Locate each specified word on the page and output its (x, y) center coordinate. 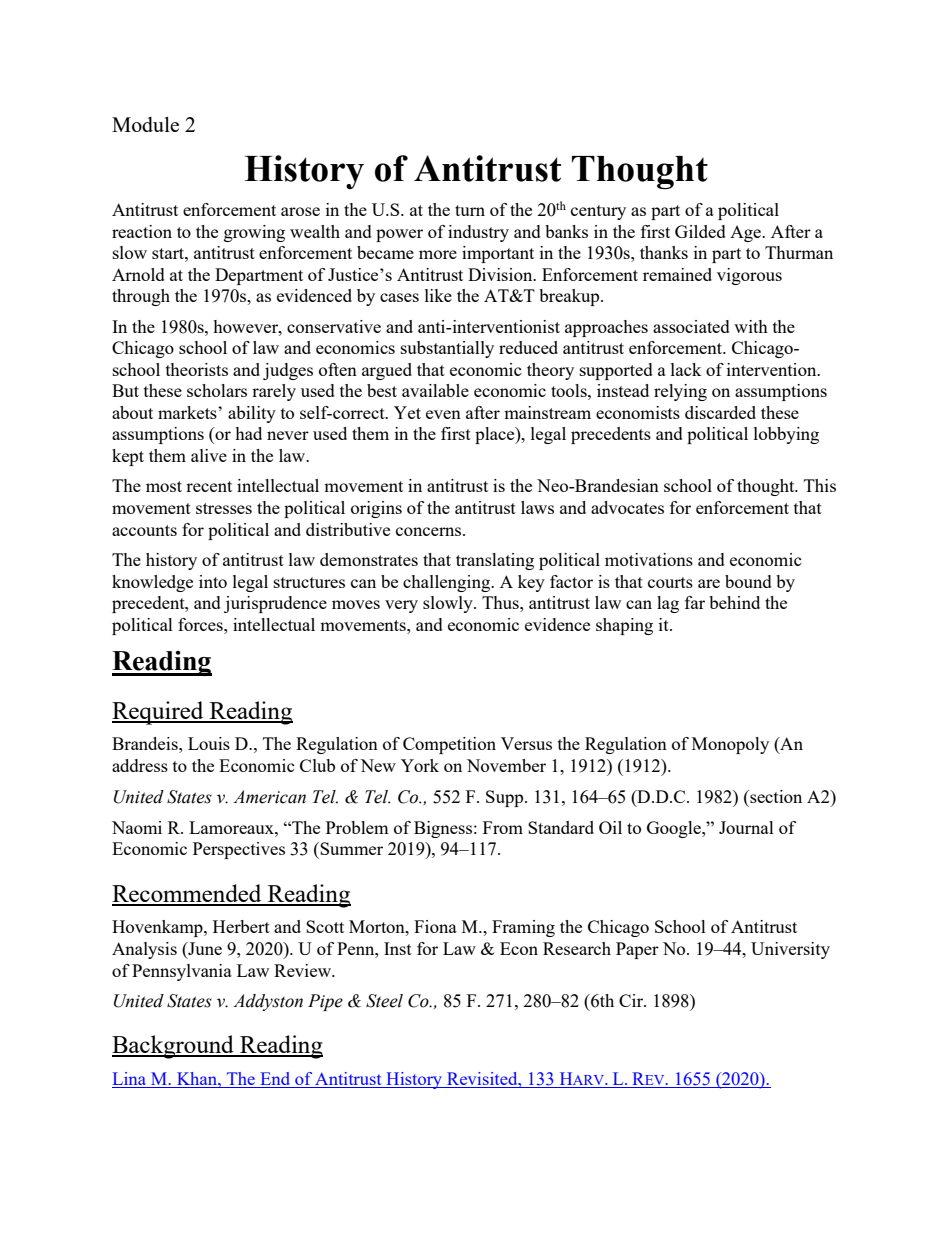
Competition (449, 745)
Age (746, 234)
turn (470, 210)
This (820, 485)
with (751, 326)
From (503, 827)
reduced (528, 347)
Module (145, 124)
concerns (430, 531)
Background (174, 1047)
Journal (746, 827)
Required (159, 713)
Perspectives (239, 850)
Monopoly (730, 745)
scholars (217, 390)
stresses (224, 508)
